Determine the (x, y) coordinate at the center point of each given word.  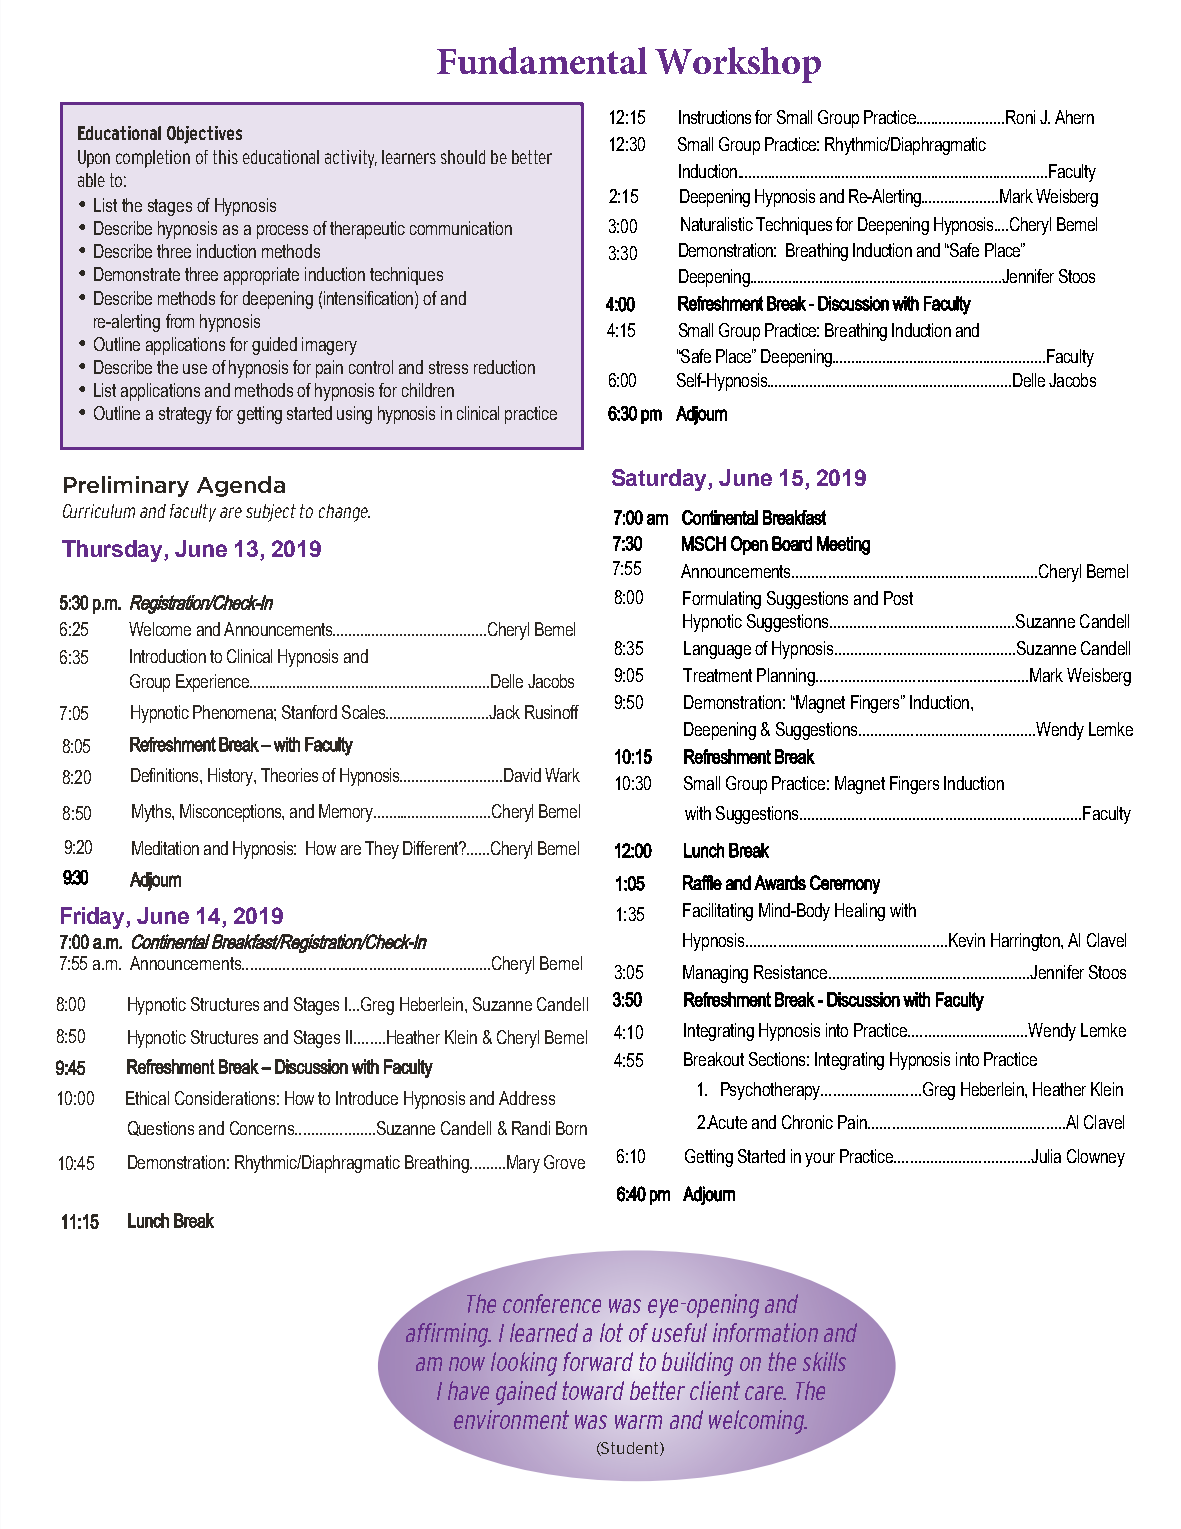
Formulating (722, 600)
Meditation (165, 848)
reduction (504, 367)
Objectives (204, 135)
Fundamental (542, 60)
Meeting (843, 545)
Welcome (160, 629)
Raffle (702, 882)
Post (898, 598)
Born (571, 1128)
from (180, 321)
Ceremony (845, 884)
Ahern (1074, 117)
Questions (161, 1128)
